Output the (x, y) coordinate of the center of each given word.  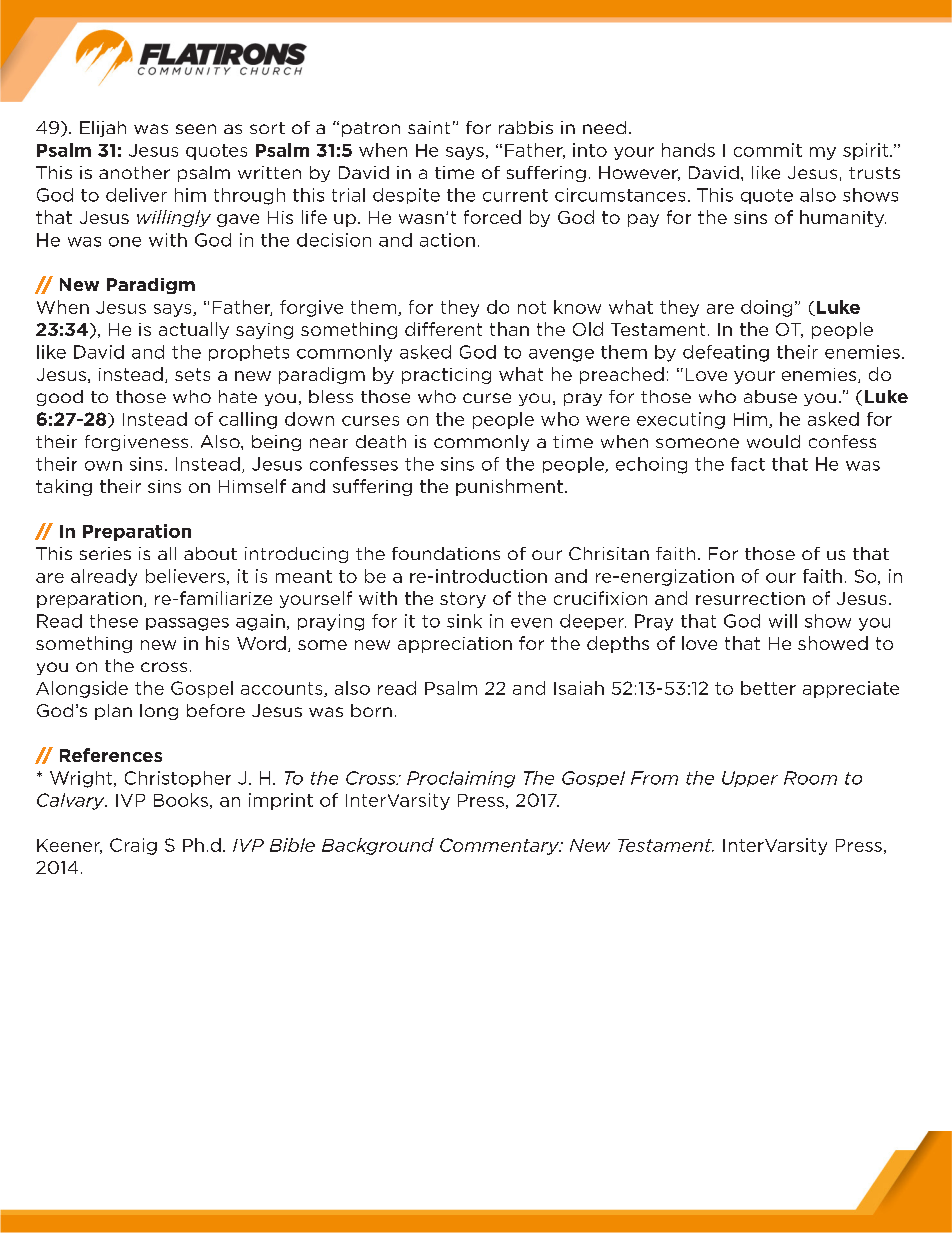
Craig (133, 846)
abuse (770, 396)
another (134, 172)
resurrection (750, 598)
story (463, 600)
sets (192, 374)
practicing (446, 376)
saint (429, 127)
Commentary (501, 846)
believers (185, 576)
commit (768, 150)
